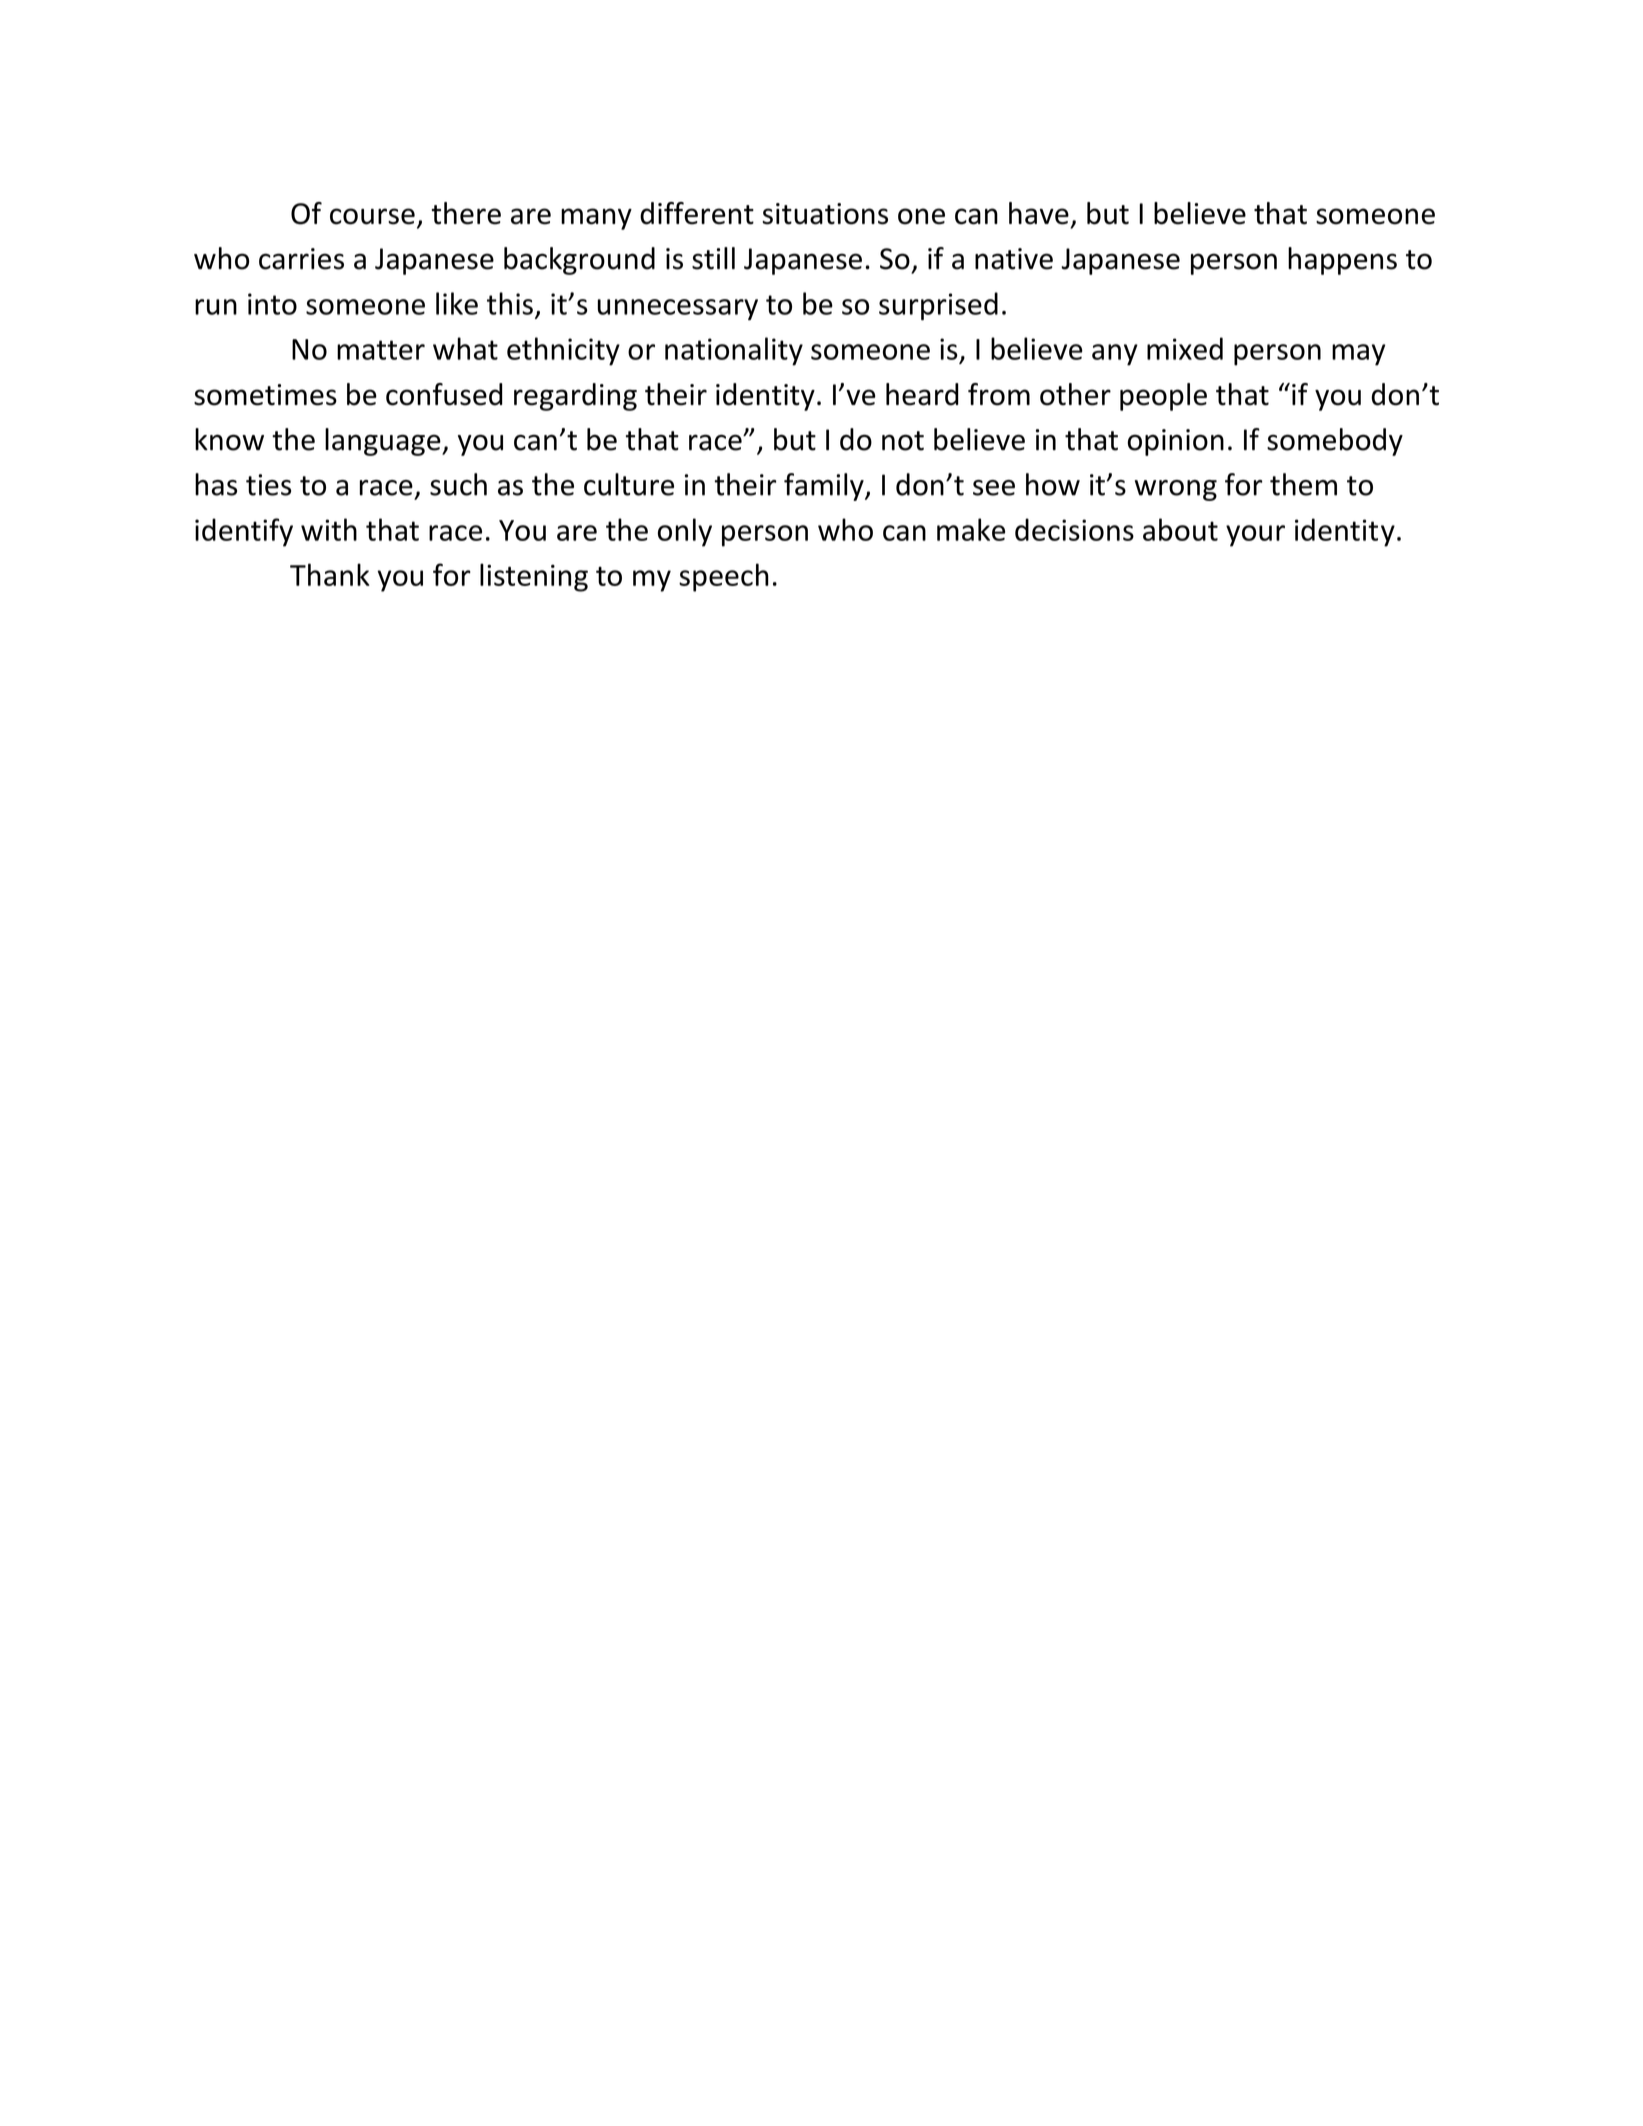 This document has width=1643, height=2126. What do you see at coordinates (1176, 442) in the document?
I see `opinion` at bounding box center [1176, 442].
